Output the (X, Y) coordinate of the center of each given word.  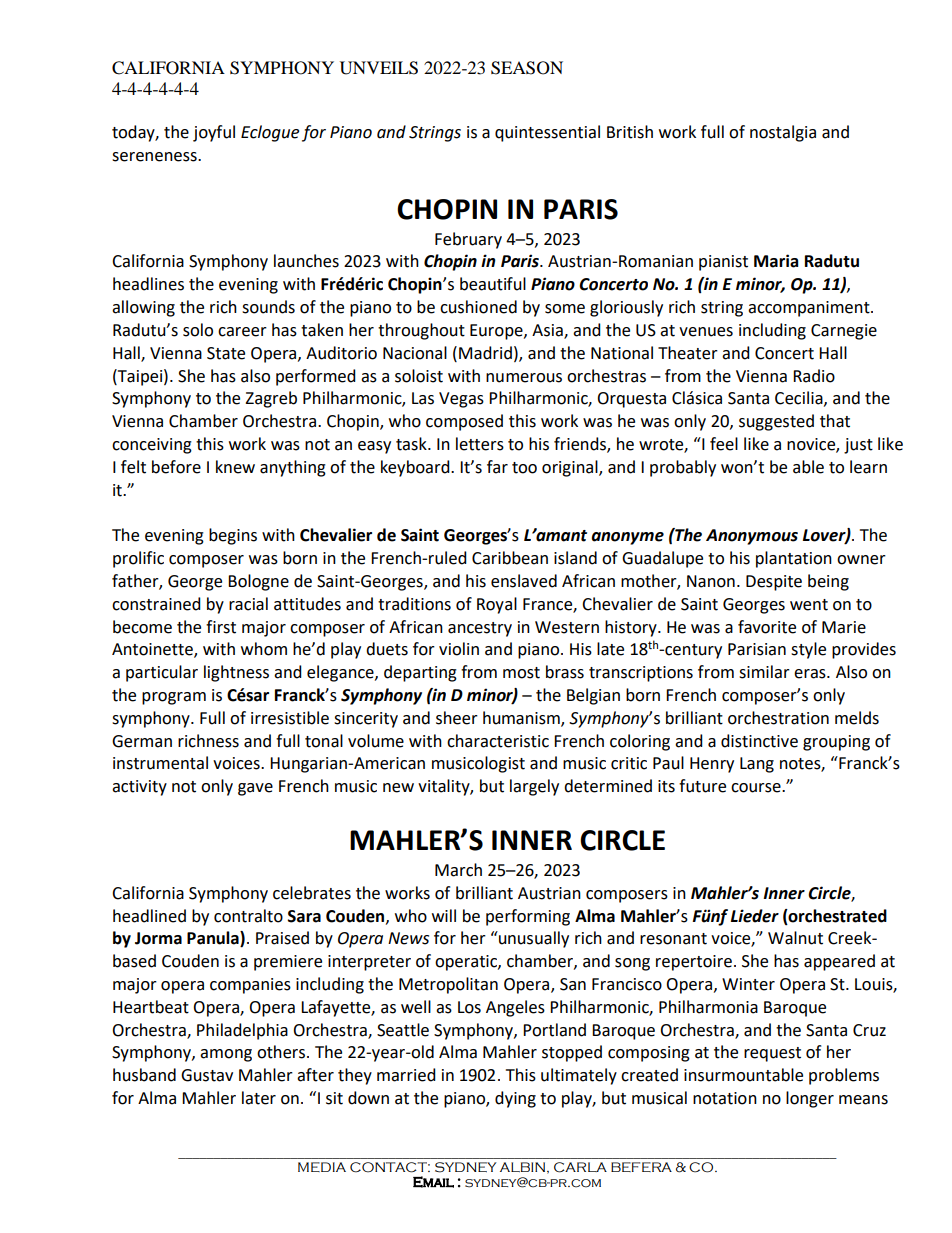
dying (515, 1099)
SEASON (527, 68)
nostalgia (783, 133)
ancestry (480, 629)
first (221, 627)
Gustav (207, 1075)
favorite (767, 627)
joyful (214, 133)
